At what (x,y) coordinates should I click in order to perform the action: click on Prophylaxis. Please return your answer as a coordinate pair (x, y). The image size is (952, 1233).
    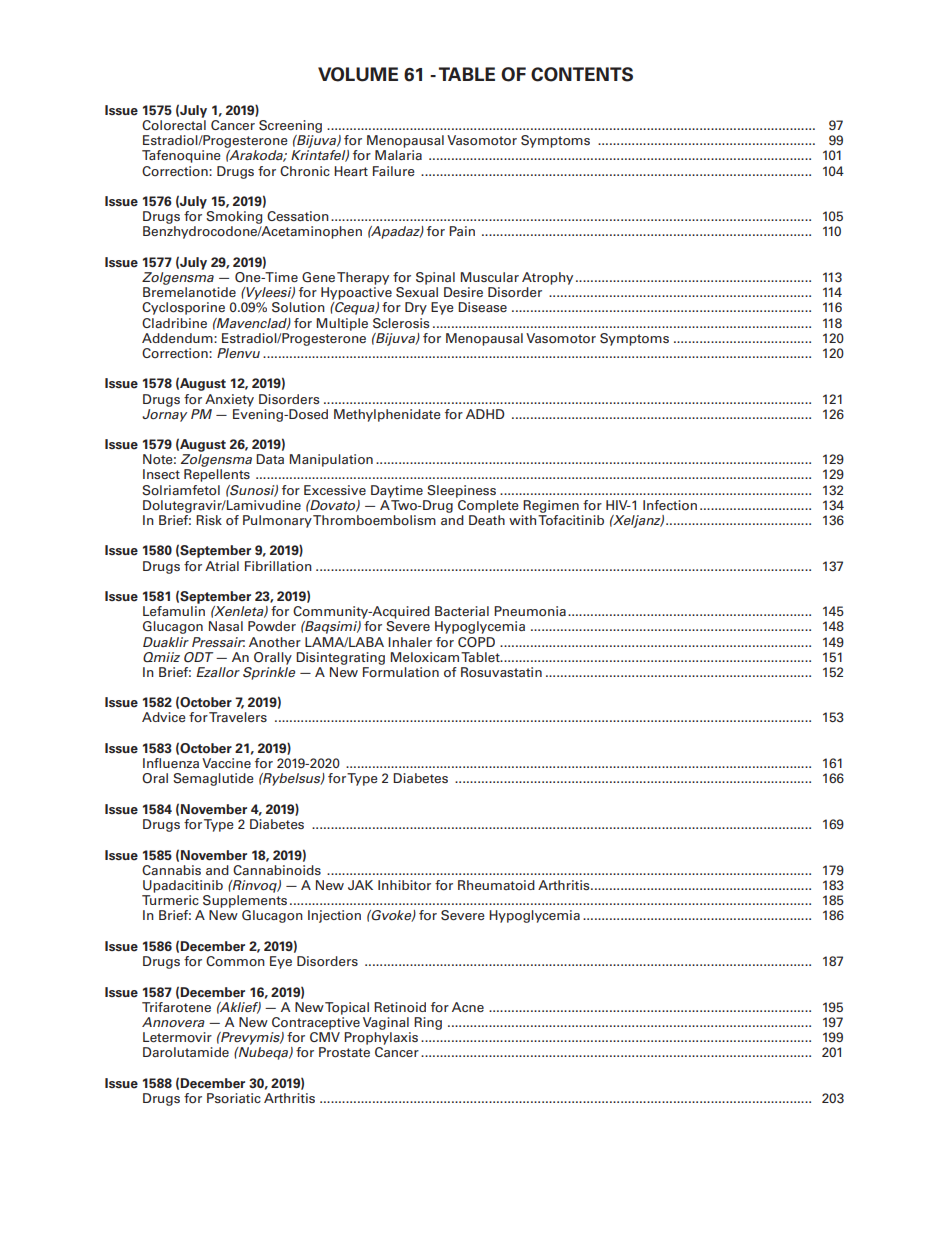
    Looking at the image, I should click on (381, 1038).
